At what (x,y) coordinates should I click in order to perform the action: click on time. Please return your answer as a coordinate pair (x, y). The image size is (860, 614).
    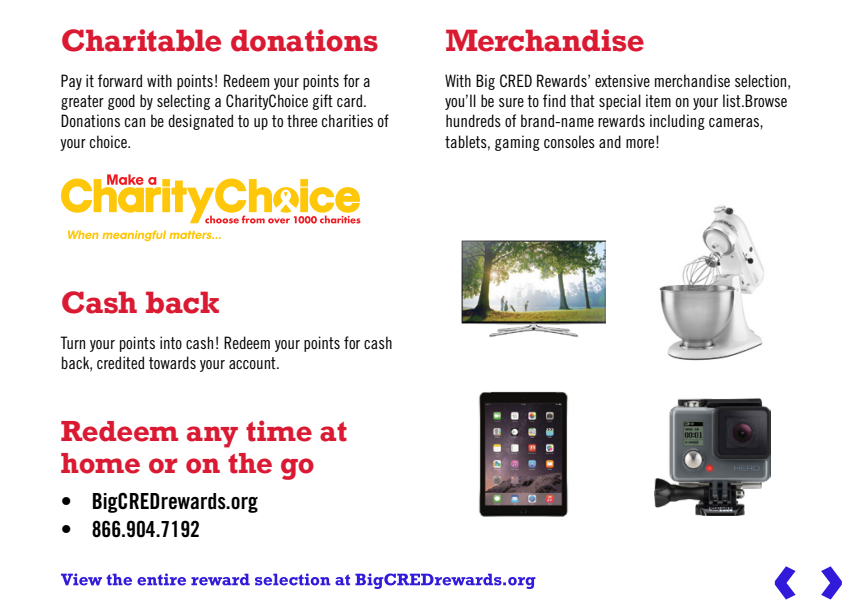
    Looking at the image, I should click on (279, 431).
